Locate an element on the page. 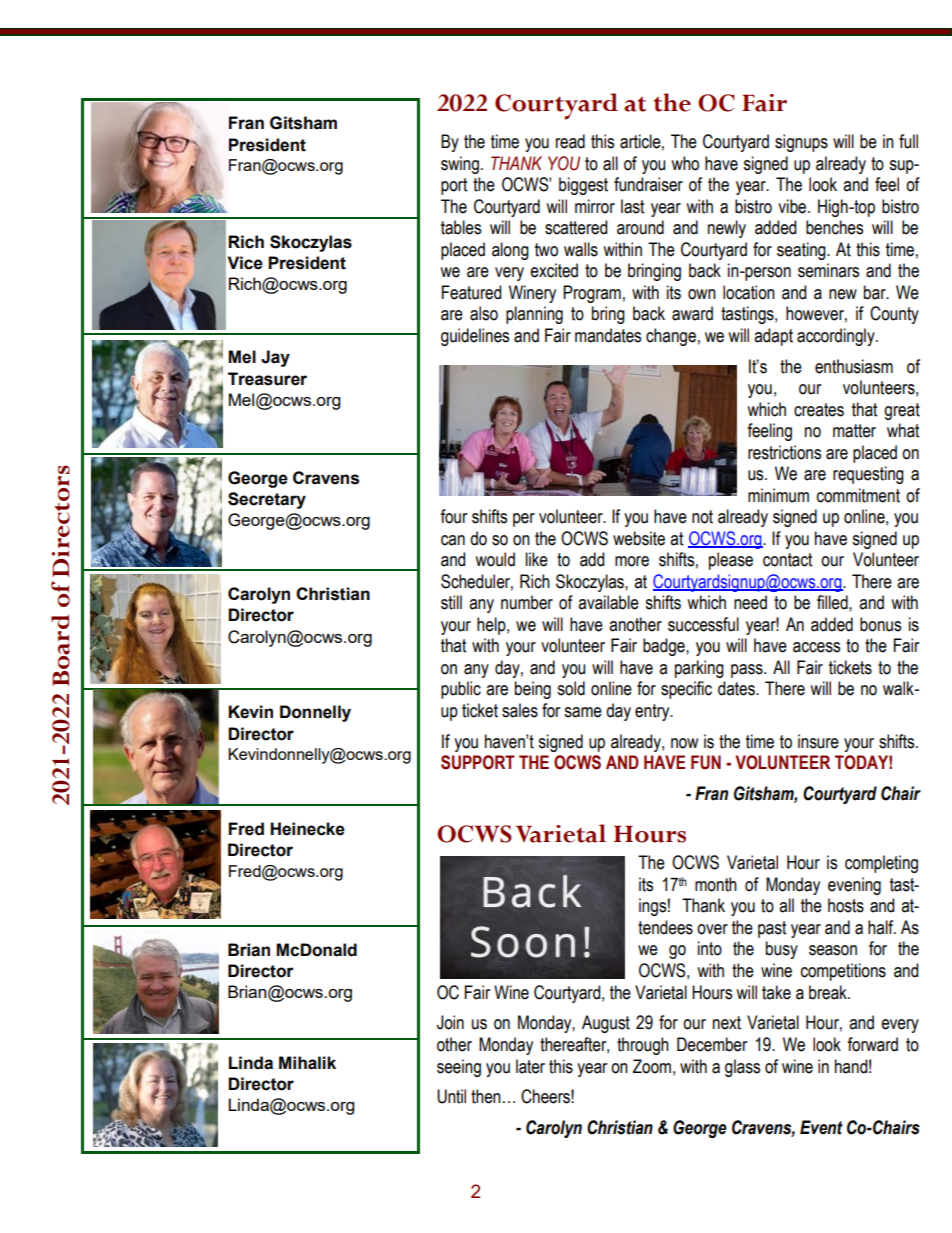 This page has height=1233, width=952. commitment is located at coordinates (858, 495).
